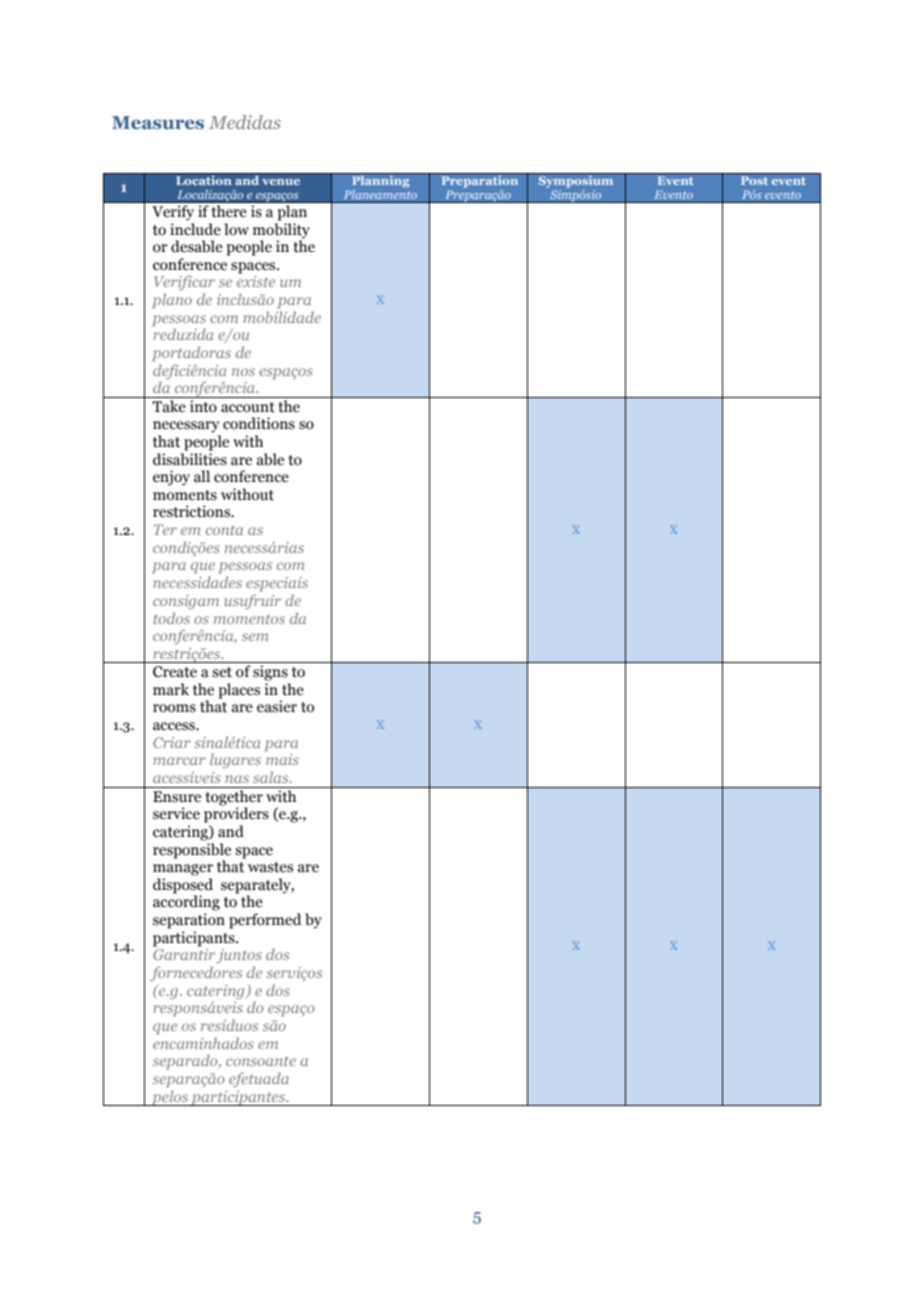 This screenshot has height=1308, width=924. What do you see at coordinates (158, 123) in the screenshot?
I see `Measures` at bounding box center [158, 123].
